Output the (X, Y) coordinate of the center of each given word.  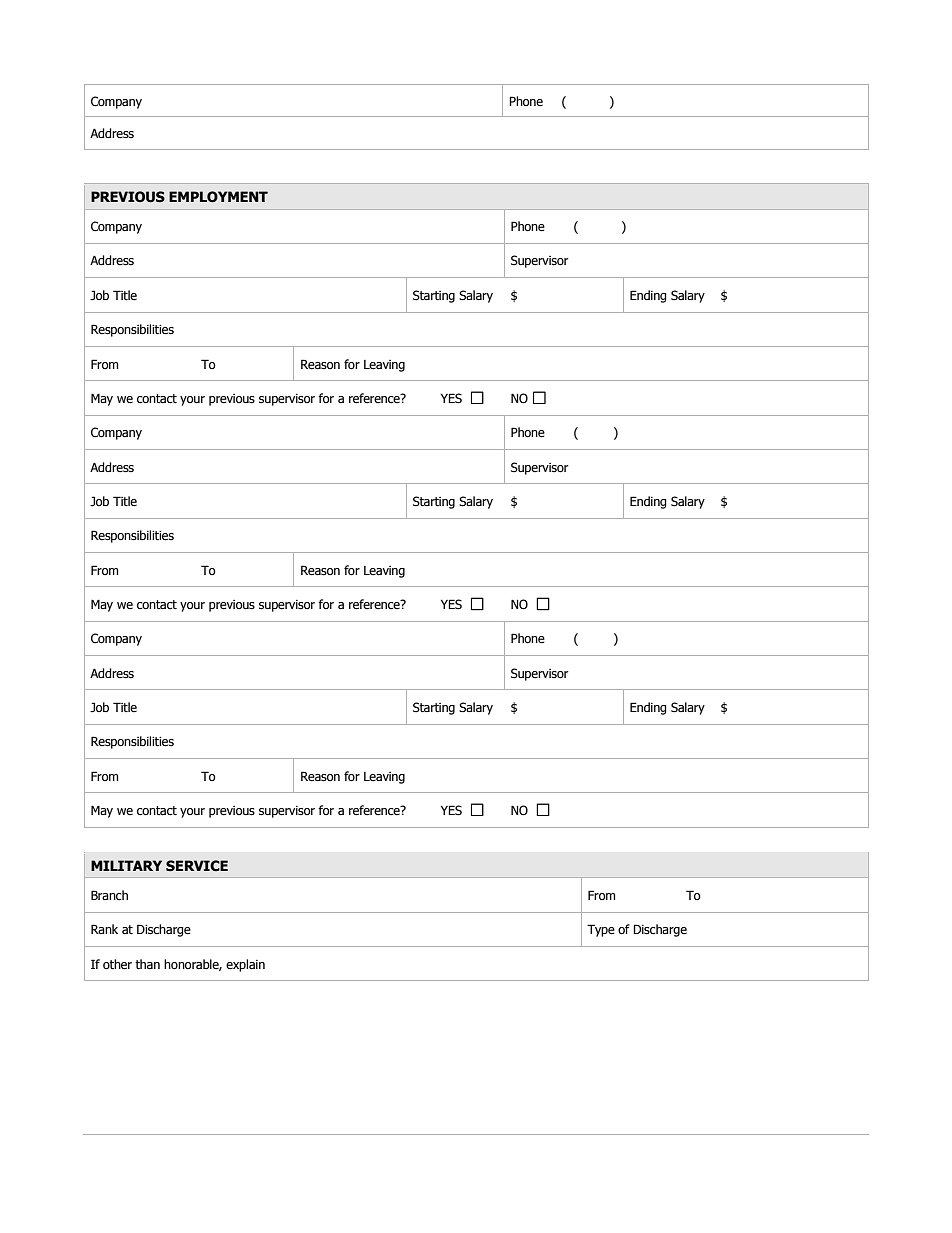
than (147, 964)
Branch (109, 895)
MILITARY (126, 865)
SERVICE (197, 866)
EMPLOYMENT (218, 197)
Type (601, 930)
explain (245, 965)
